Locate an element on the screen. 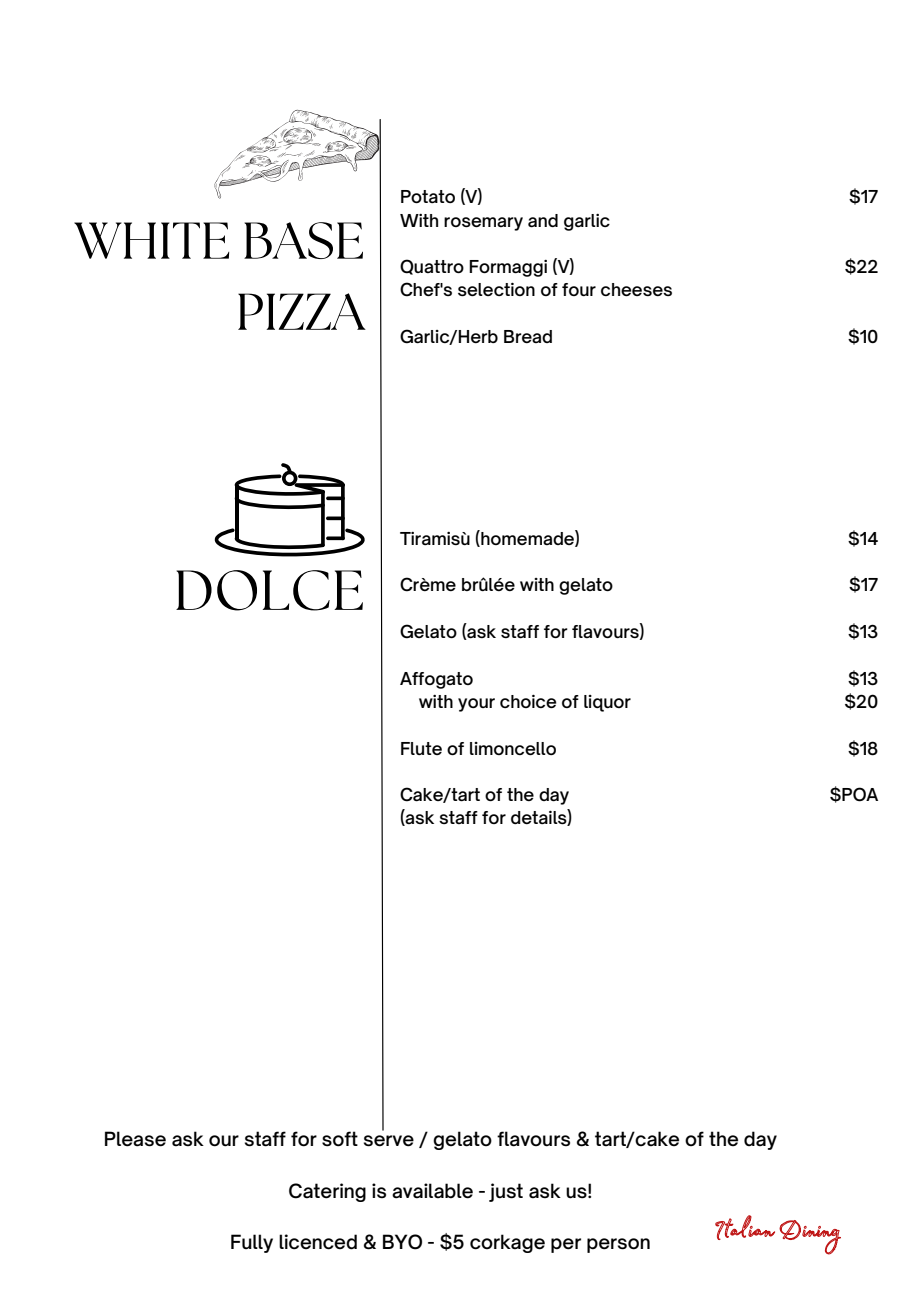 The height and width of the screenshot is (1308, 924). just is located at coordinates (506, 1192).
